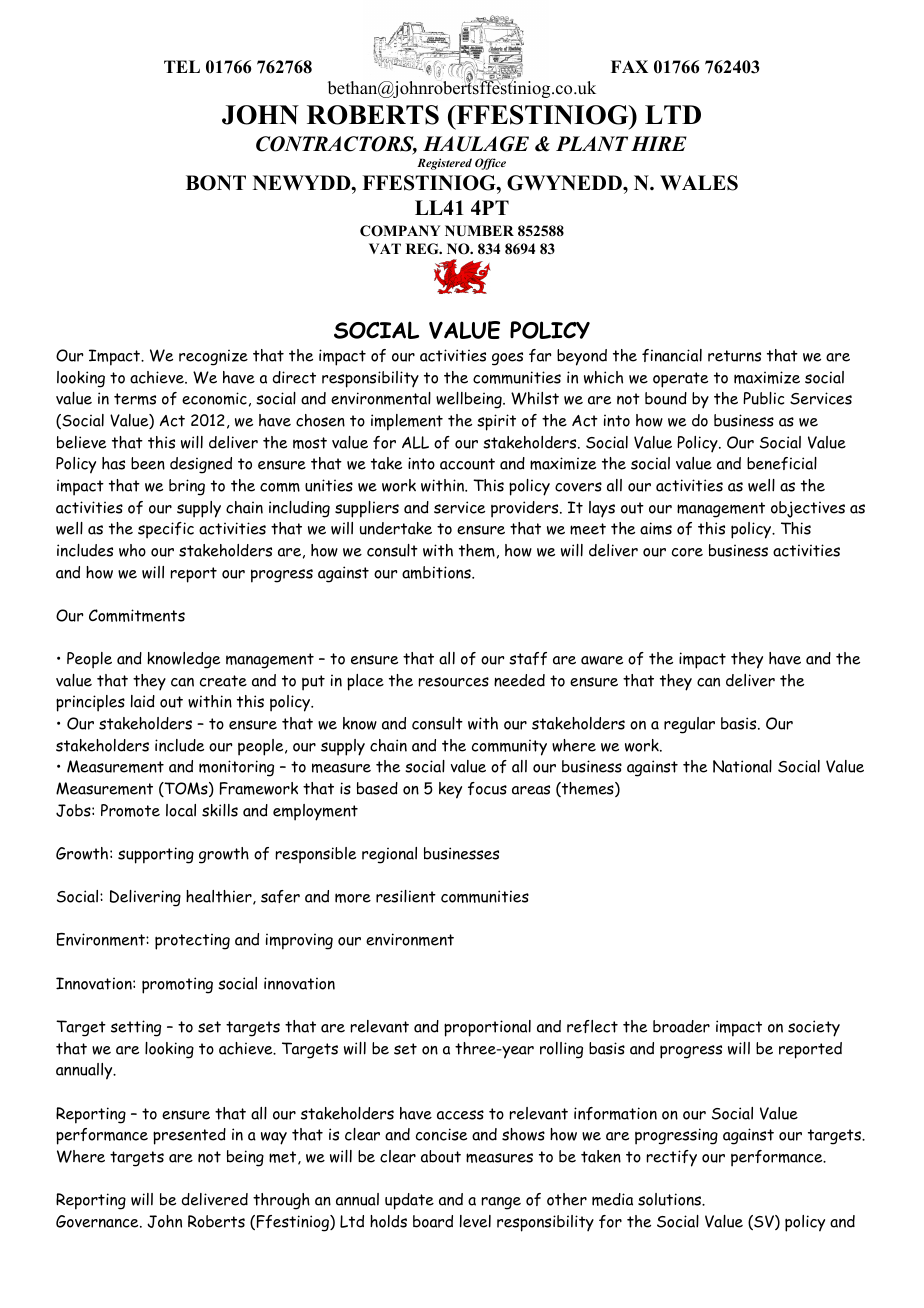 The image size is (924, 1308). I want to click on National, so click(742, 766).
